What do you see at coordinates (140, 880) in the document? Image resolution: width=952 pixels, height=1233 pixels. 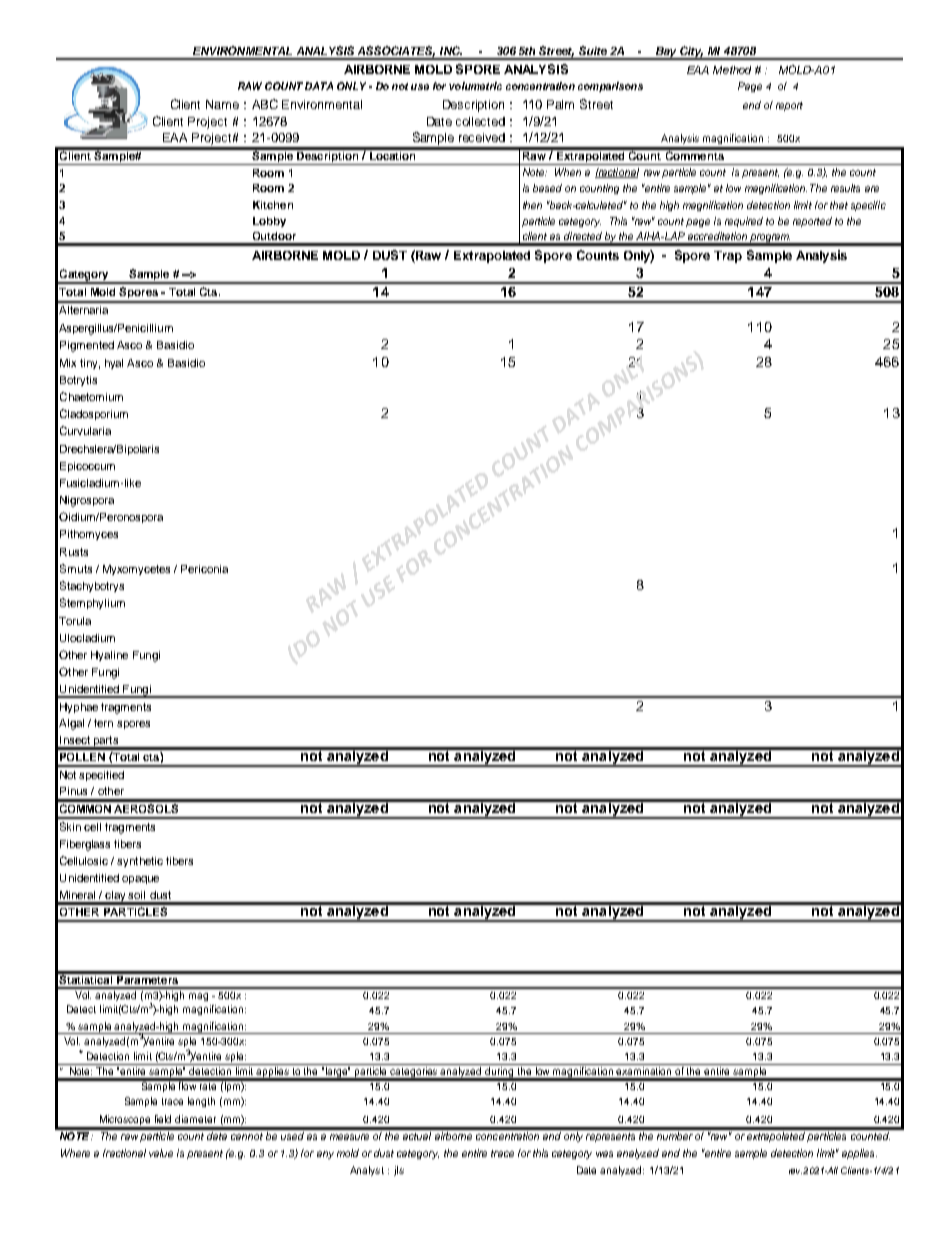 I see `opaque` at bounding box center [140, 880].
